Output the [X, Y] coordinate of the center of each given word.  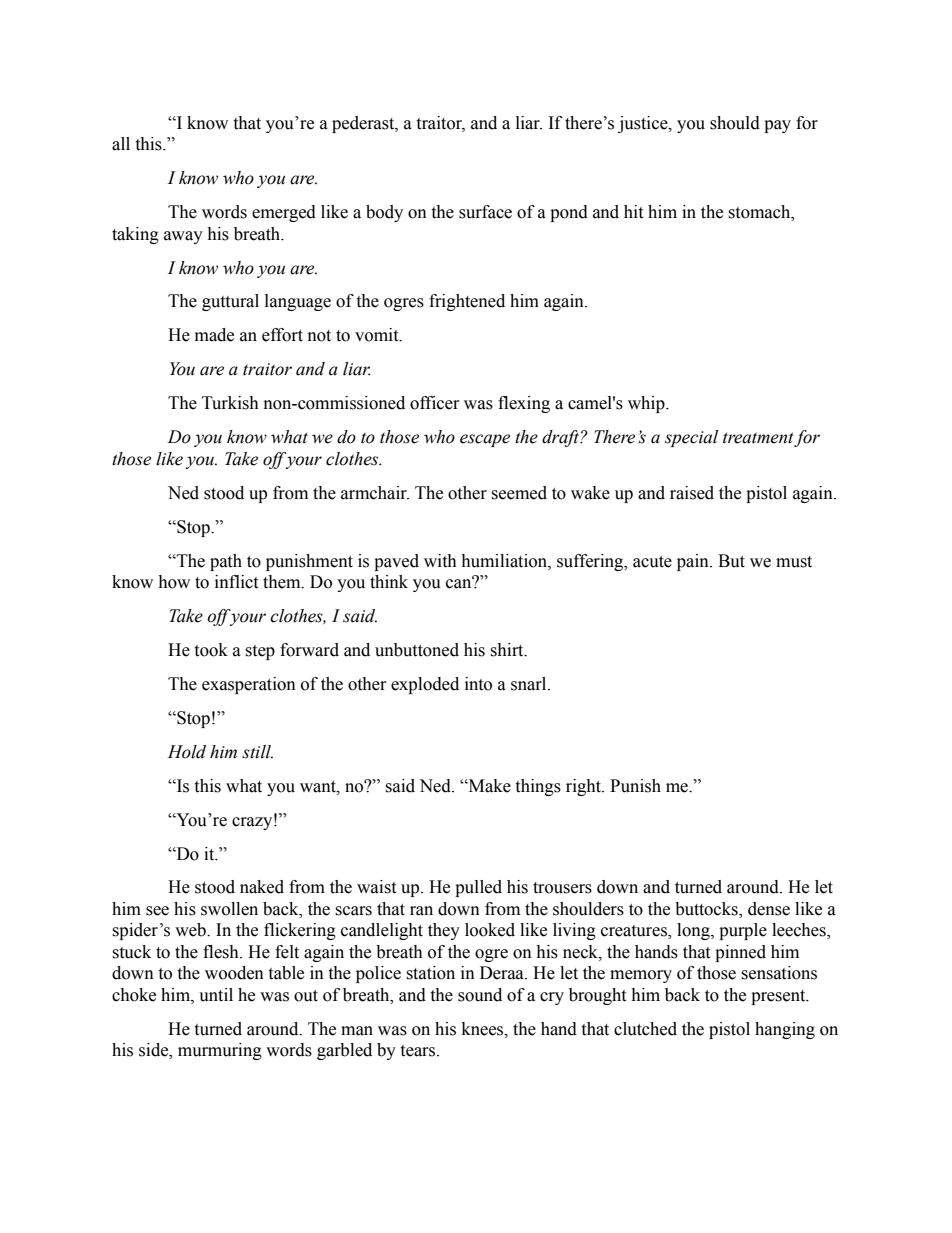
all [121, 144]
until [216, 995]
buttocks [707, 910]
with [440, 561]
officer [435, 403]
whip [647, 404]
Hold [187, 752]
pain [694, 562]
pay [777, 126]
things [538, 787]
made [214, 335]
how [174, 582]
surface [485, 212]
